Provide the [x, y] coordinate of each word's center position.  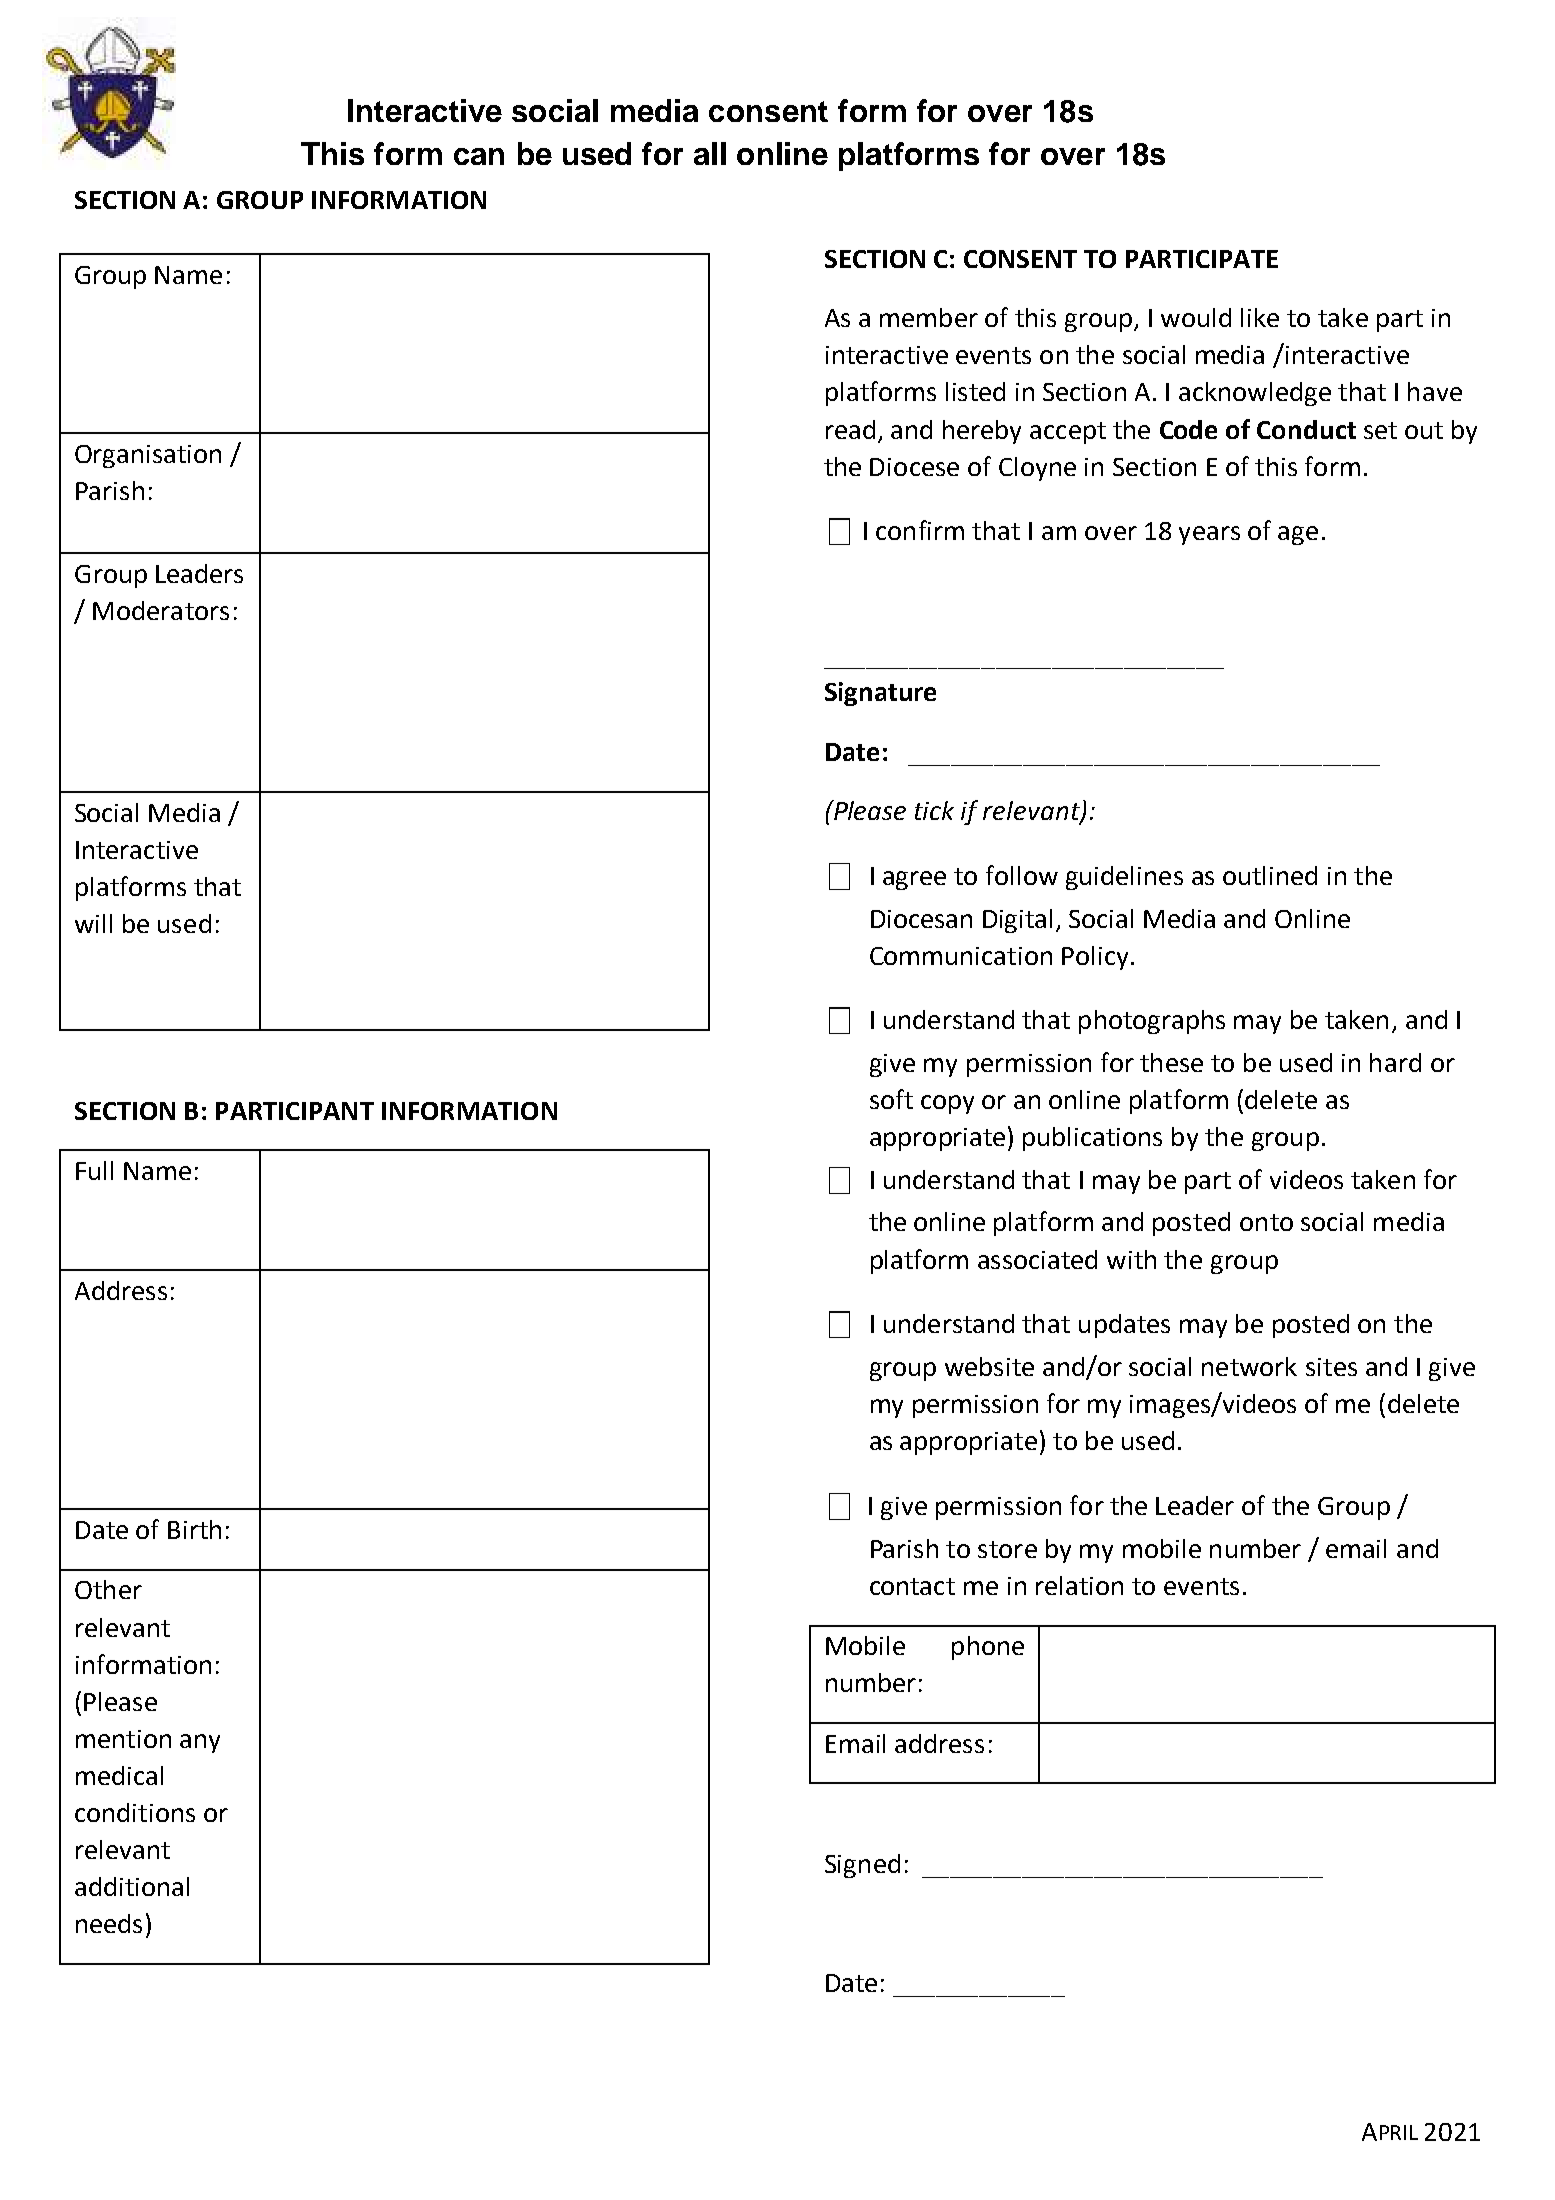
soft [891, 1099]
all [710, 153]
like [1260, 317]
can [479, 156]
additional [132, 1886]
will [93, 923]
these [1171, 1062]
